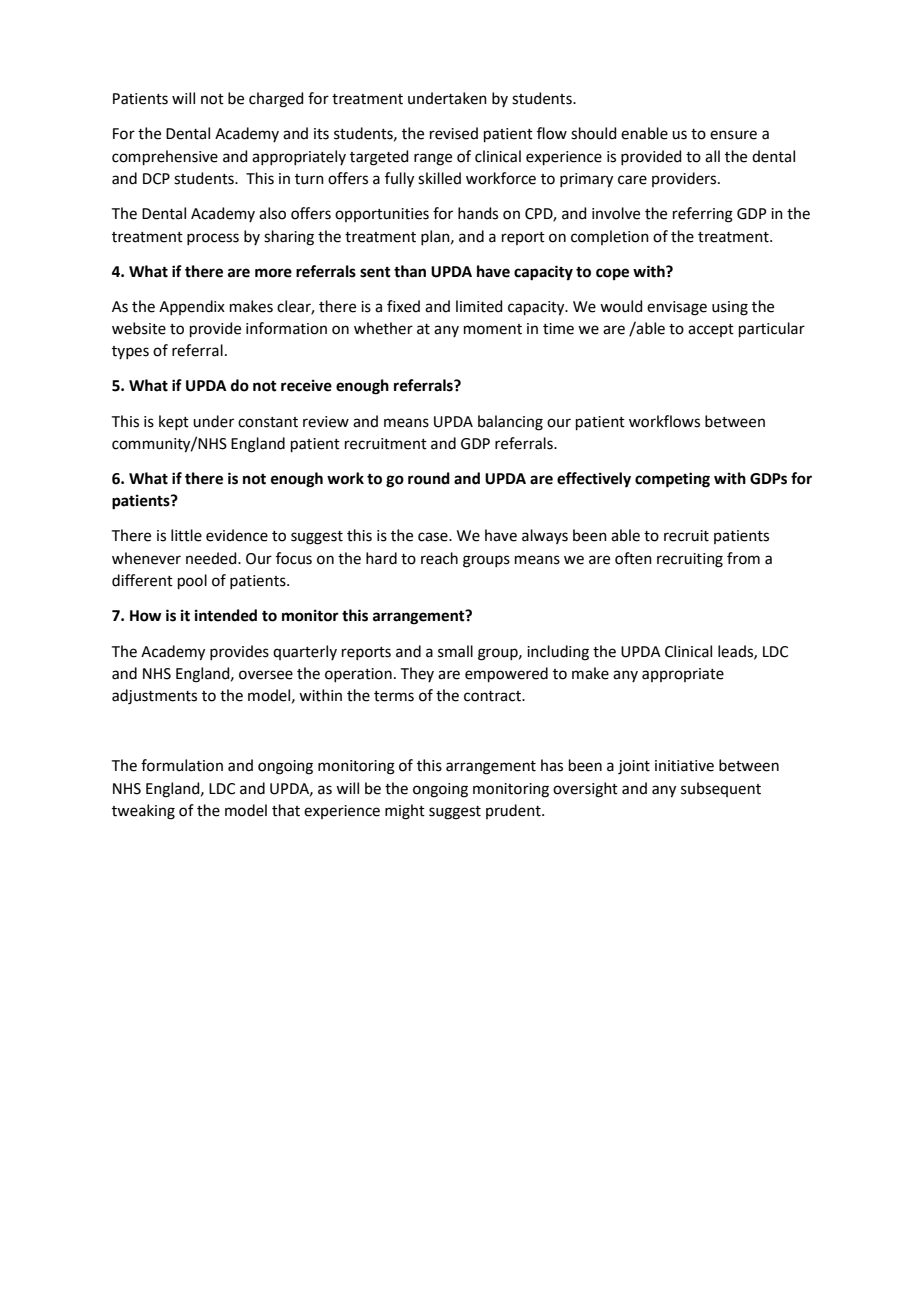 The image size is (924, 1308). I want to click on reach, so click(439, 558).
